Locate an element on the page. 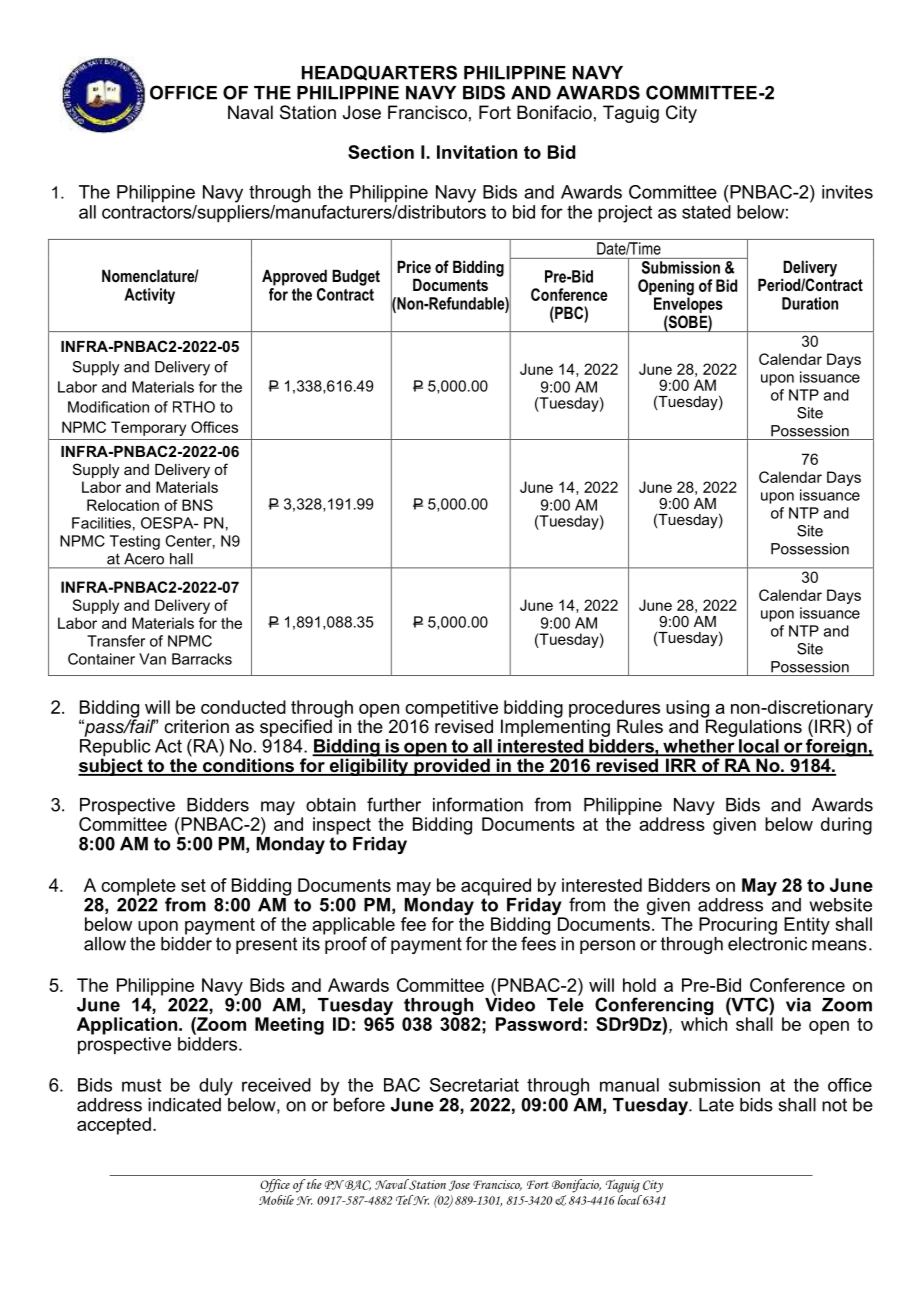  information is located at coordinates (478, 804).
